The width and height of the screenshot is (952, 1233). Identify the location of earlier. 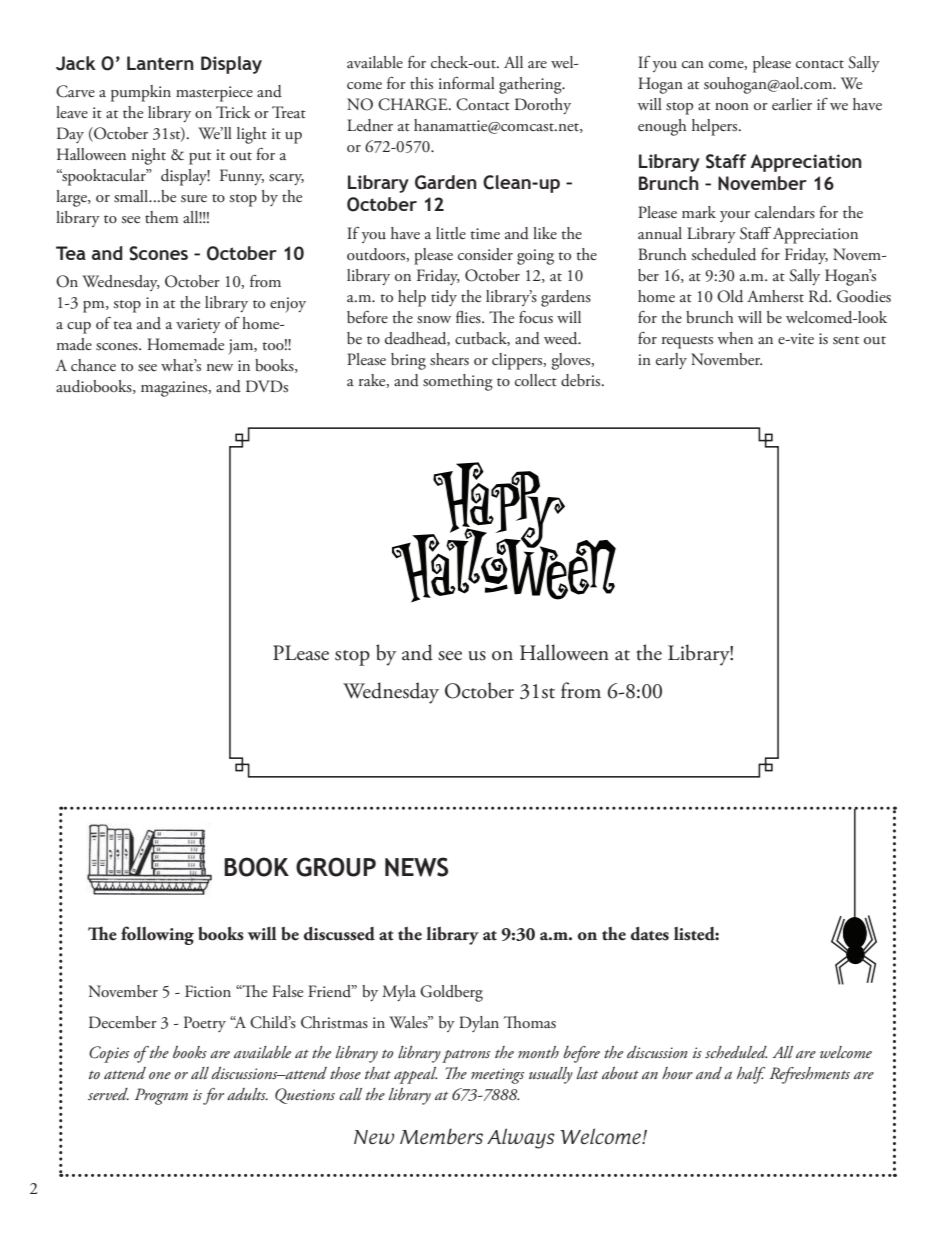
(792, 104).
